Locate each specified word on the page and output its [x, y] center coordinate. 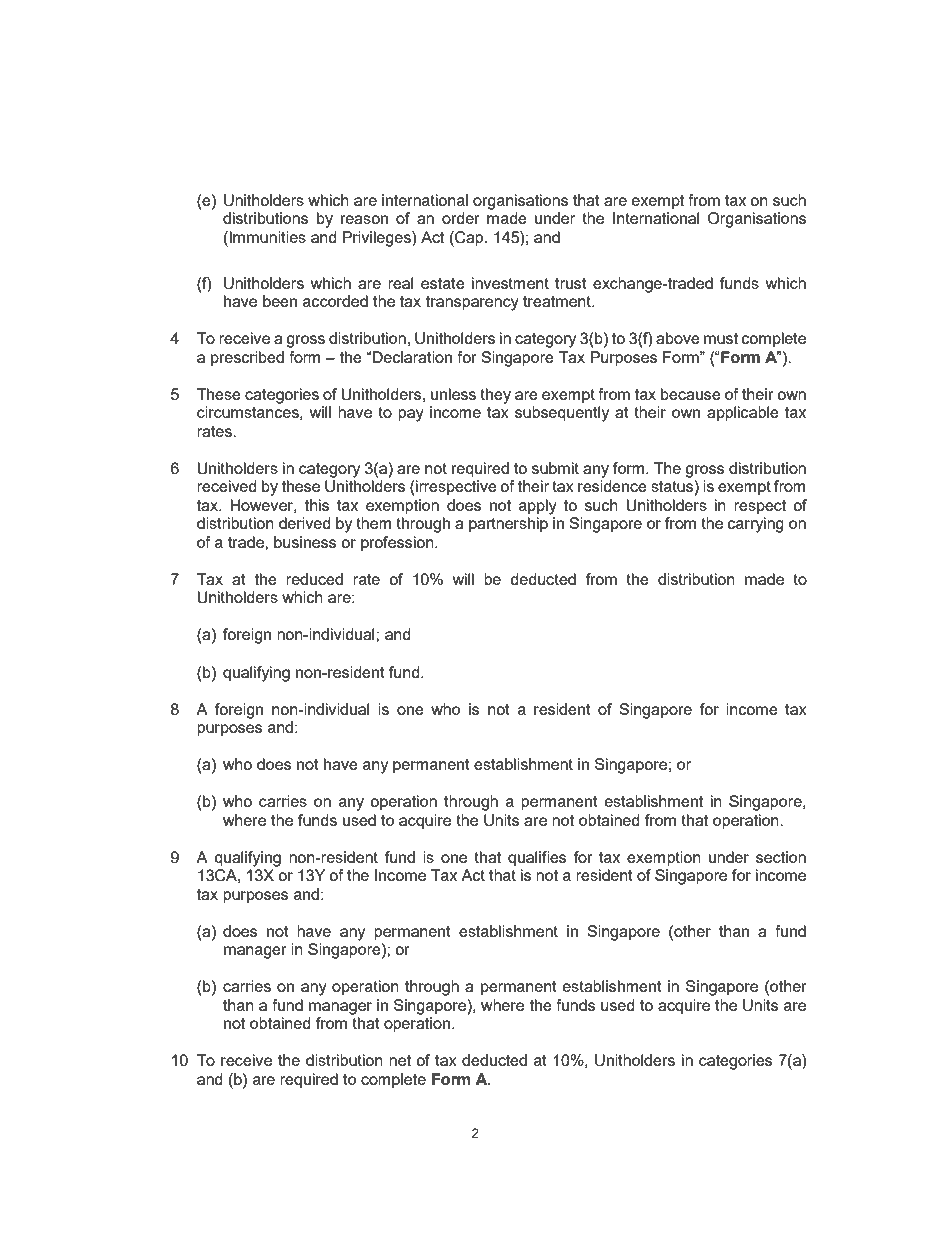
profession [398, 544]
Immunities [267, 237]
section [781, 857]
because [691, 394]
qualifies [537, 859]
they [495, 396]
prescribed [247, 359]
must [721, 338]
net [400, 1060]
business [305, 542]
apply [538, 507]
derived [305, 523]
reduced [314, 579]
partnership [508, 525]
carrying [756, 525]
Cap [469, 239]
